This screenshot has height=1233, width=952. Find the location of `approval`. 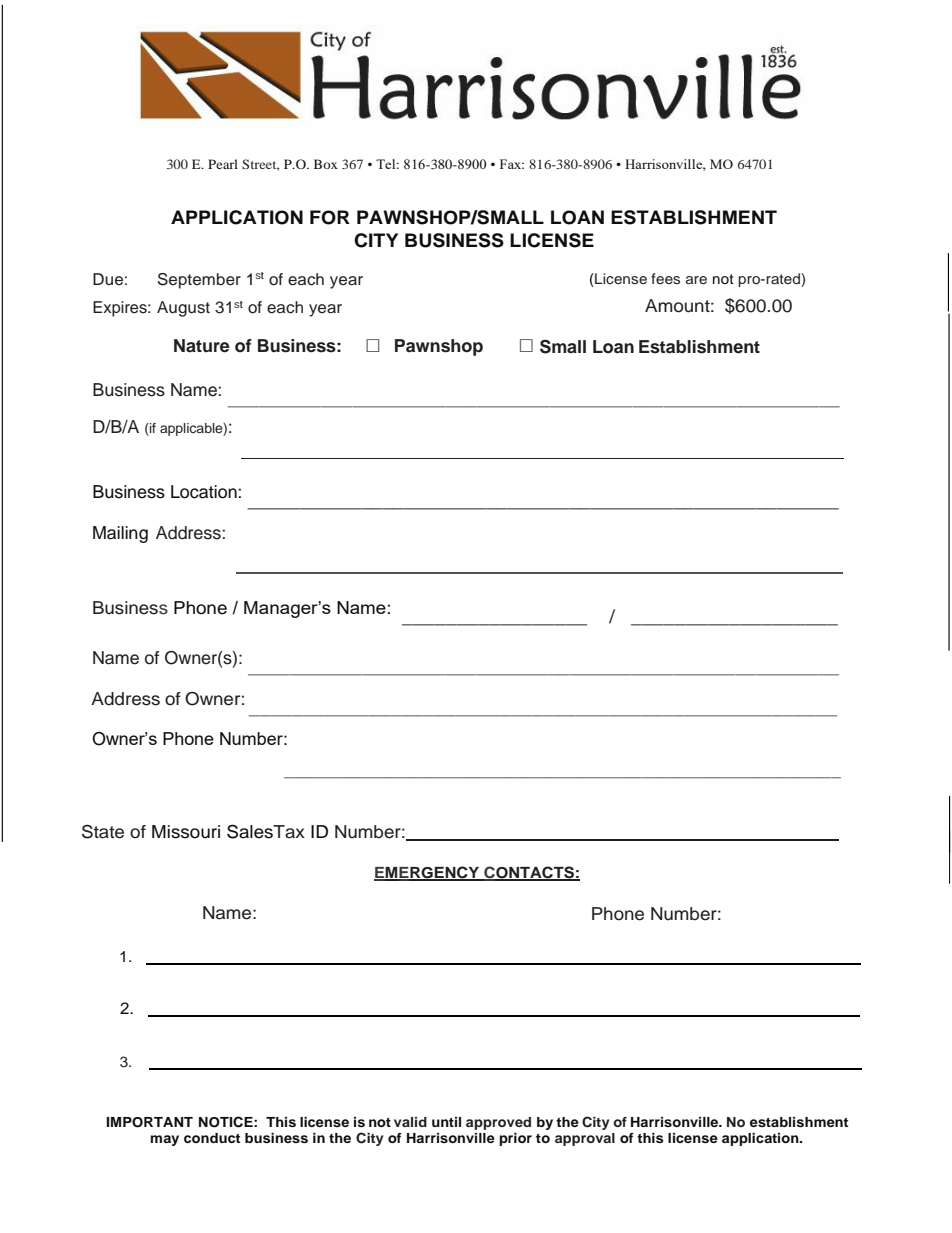

approval is located at coordinates (585, 1139).
